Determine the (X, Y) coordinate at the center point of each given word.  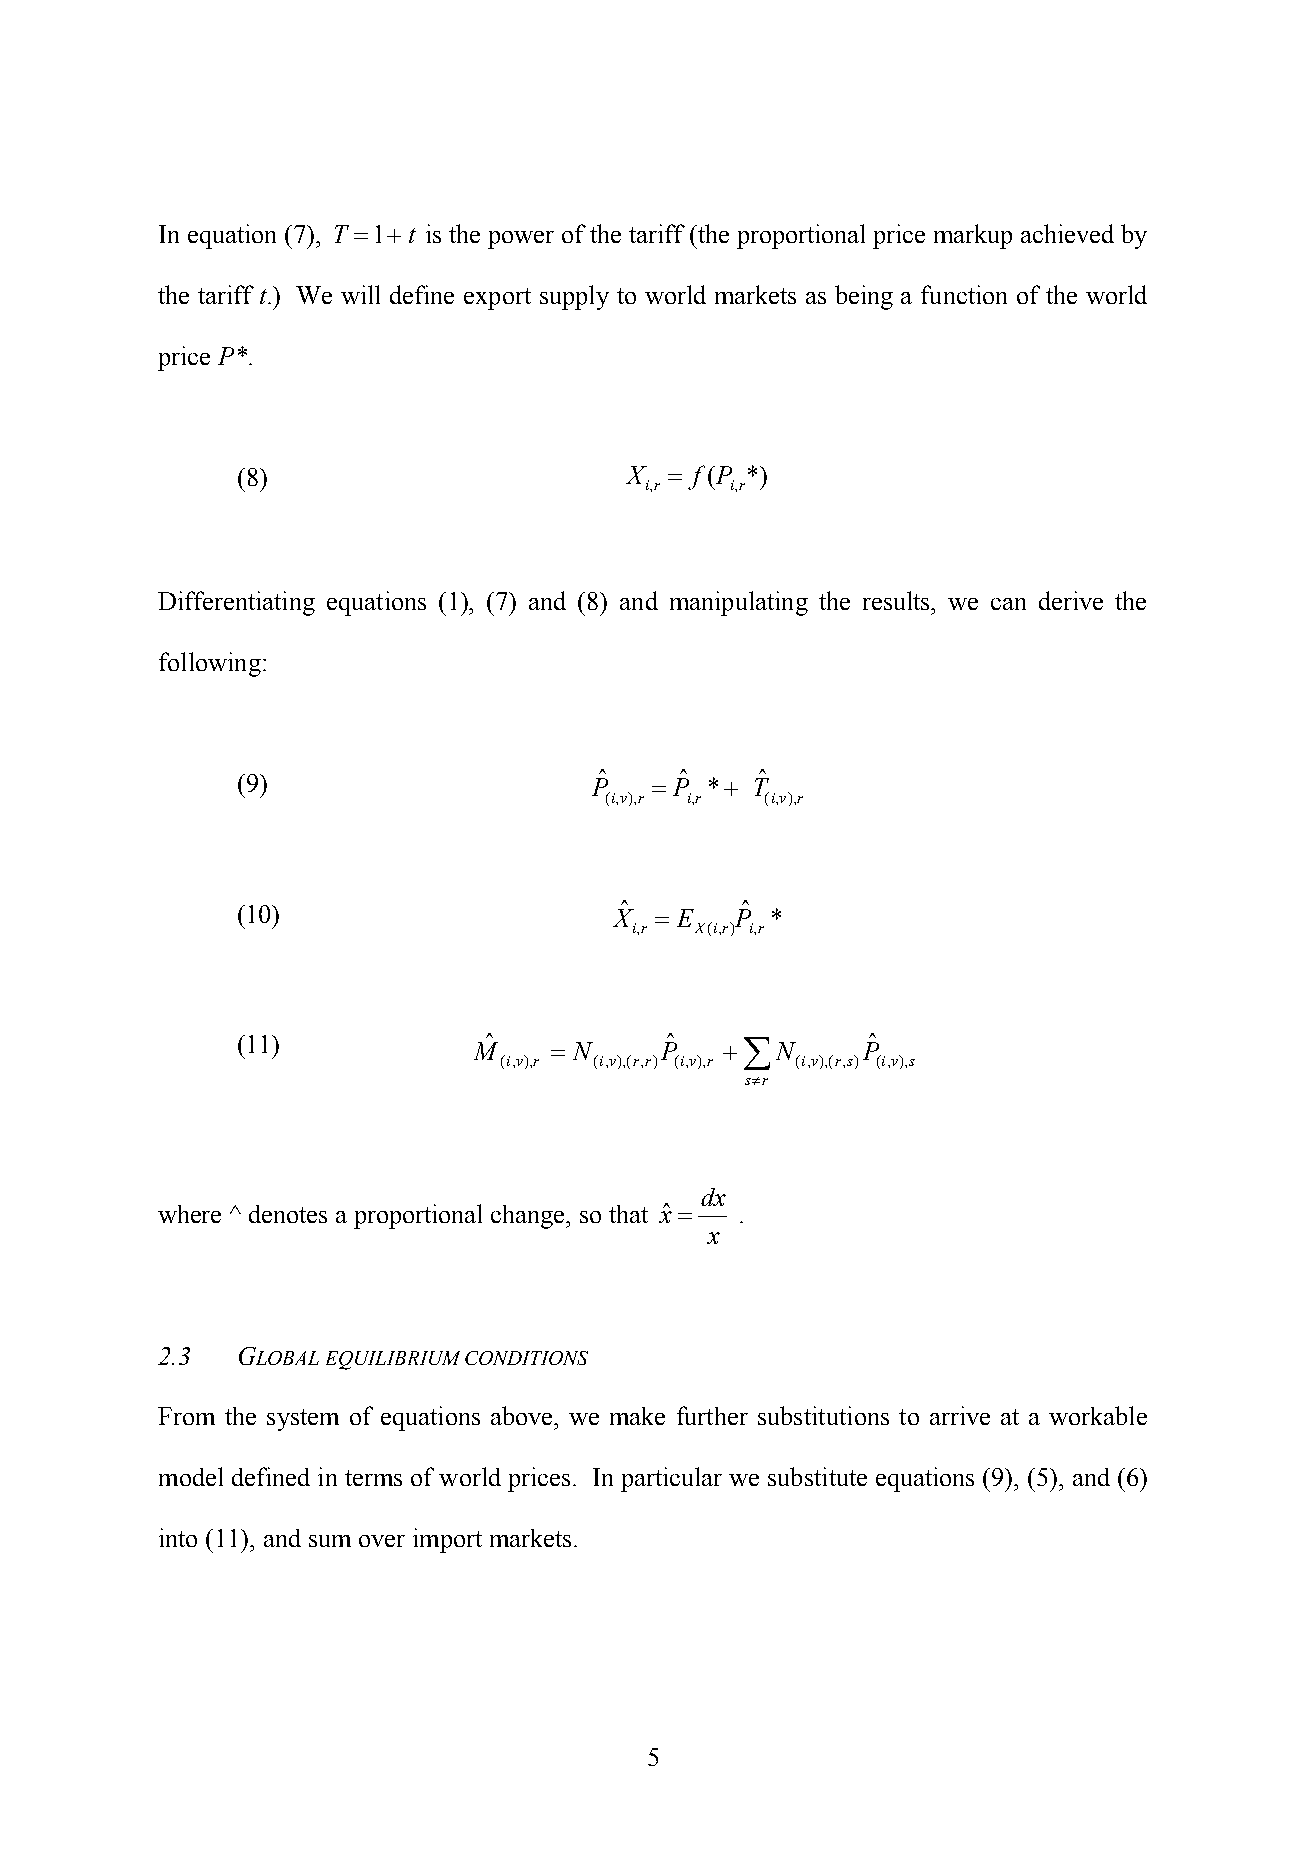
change (529, 1217)
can (1008, 604)
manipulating (739, 603)
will (360, 294)
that (628, 1214)
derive (1071, 600)
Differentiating (236, 603)
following (210, 664)
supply (574, 297)
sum (330, 1541)
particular (671, 1479)
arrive (960, 1415)
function (964, 294)
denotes (288, 1214)
